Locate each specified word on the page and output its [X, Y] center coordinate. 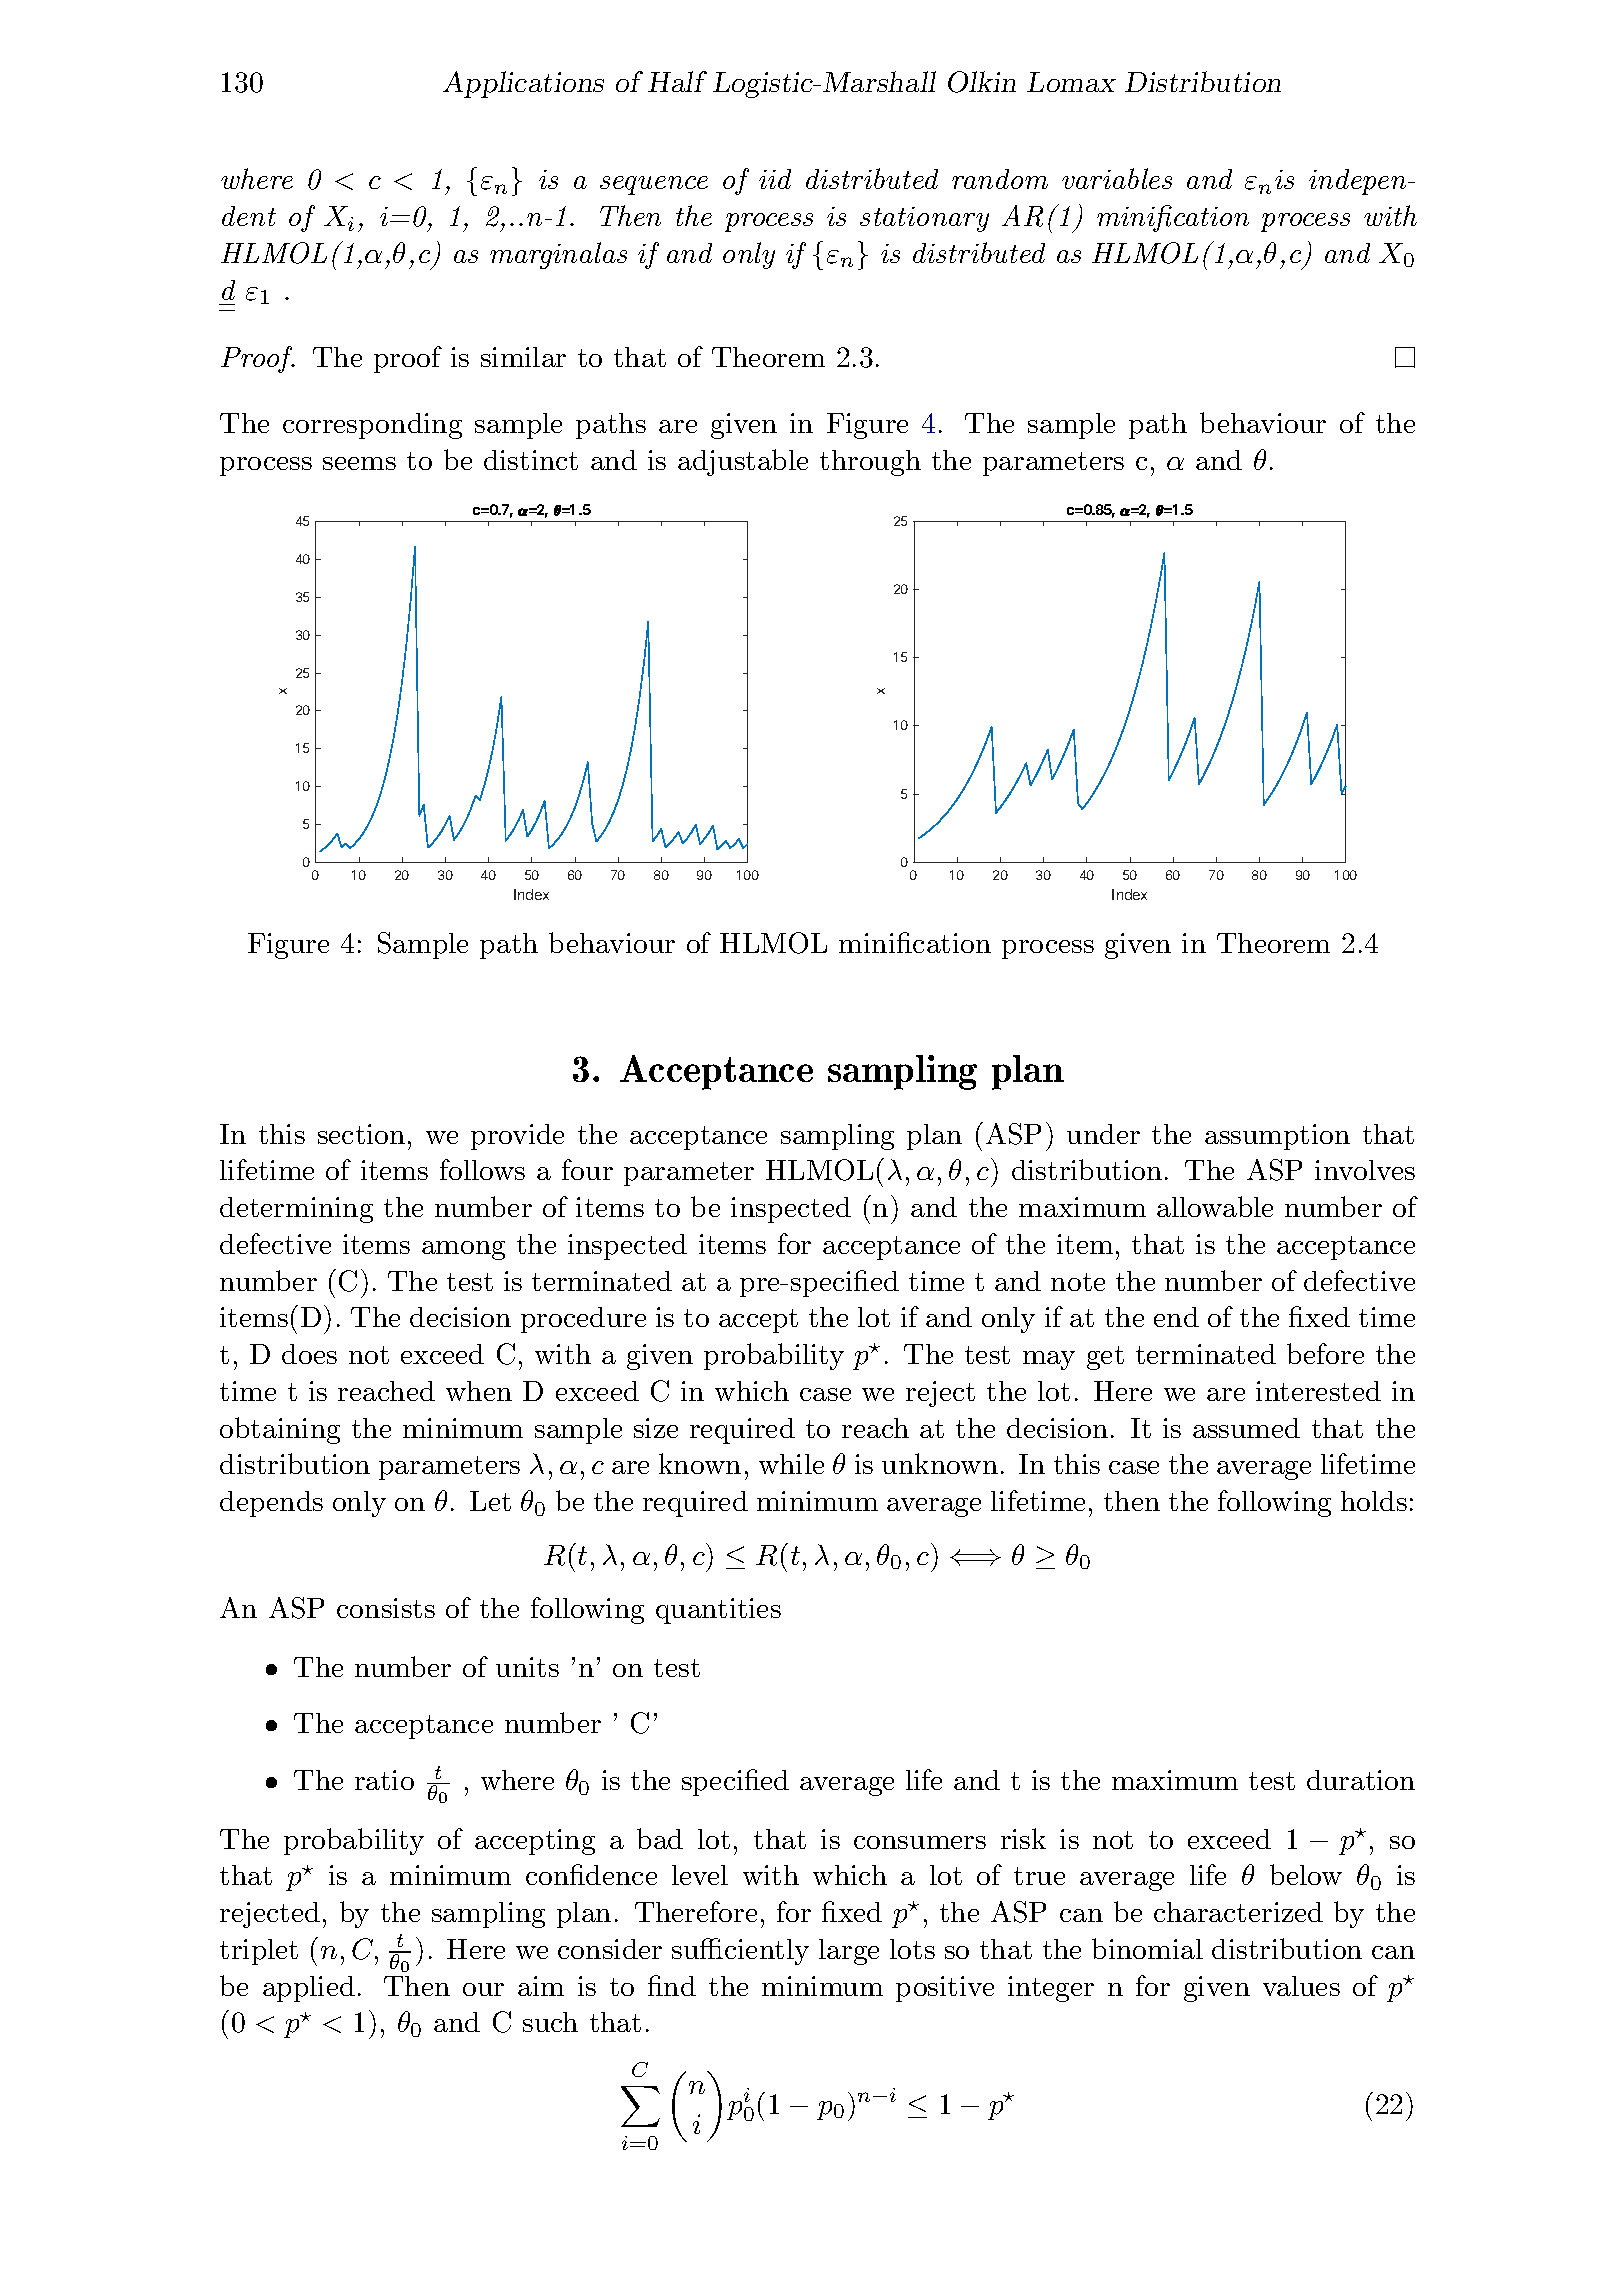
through [870, 463]
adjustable [743, 462]
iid [775, 179]
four [587, 1169]
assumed [1246, 1428]
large [849, 1952]
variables [1117, 178]
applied [309, 1989]
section [361, 1134]
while [791, 1464]
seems [359, 463]
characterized [1238, 1912]
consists [386, 1608]
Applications [523, 84]
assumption [1277, 1137]
